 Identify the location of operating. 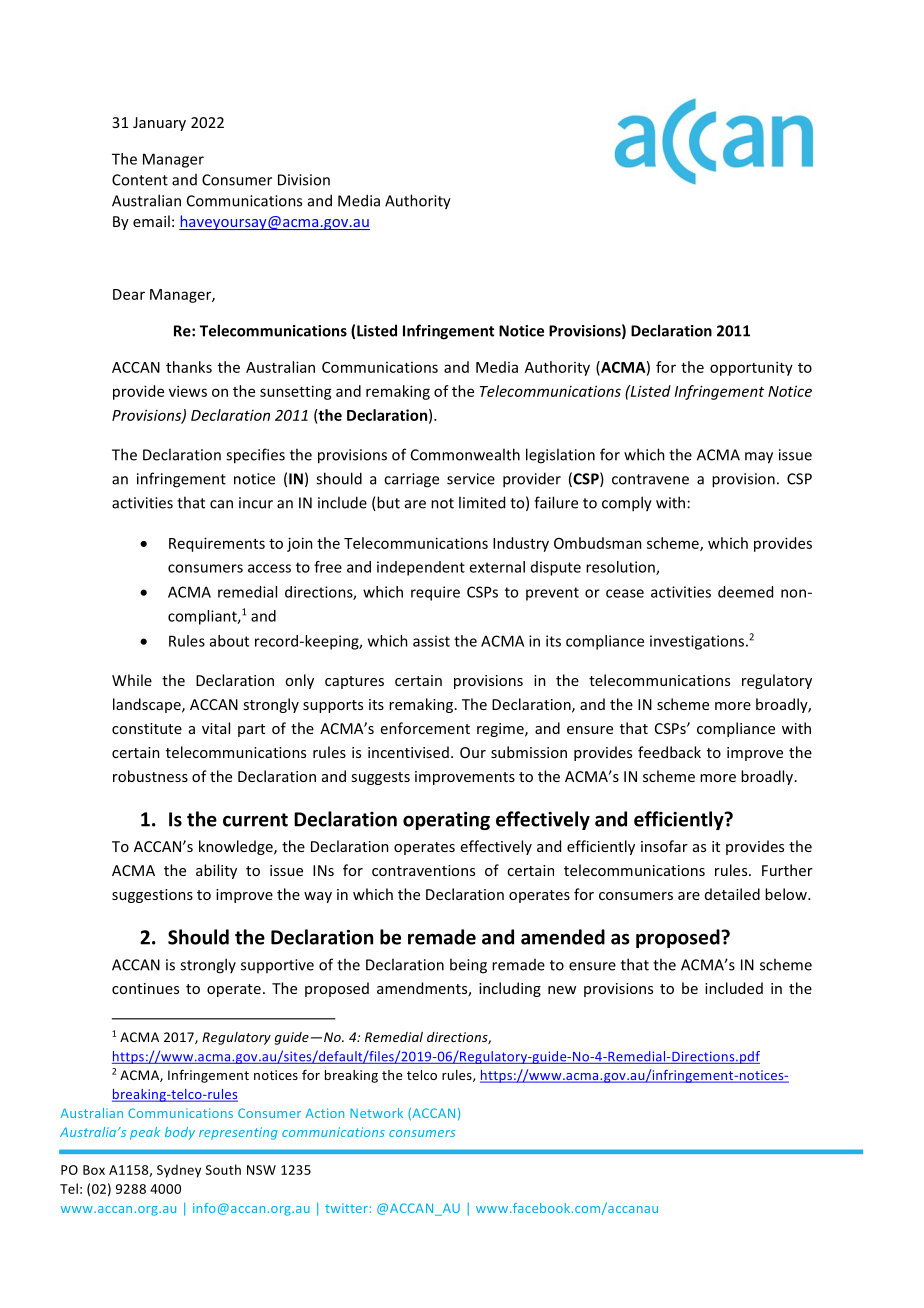
(446, 821).
